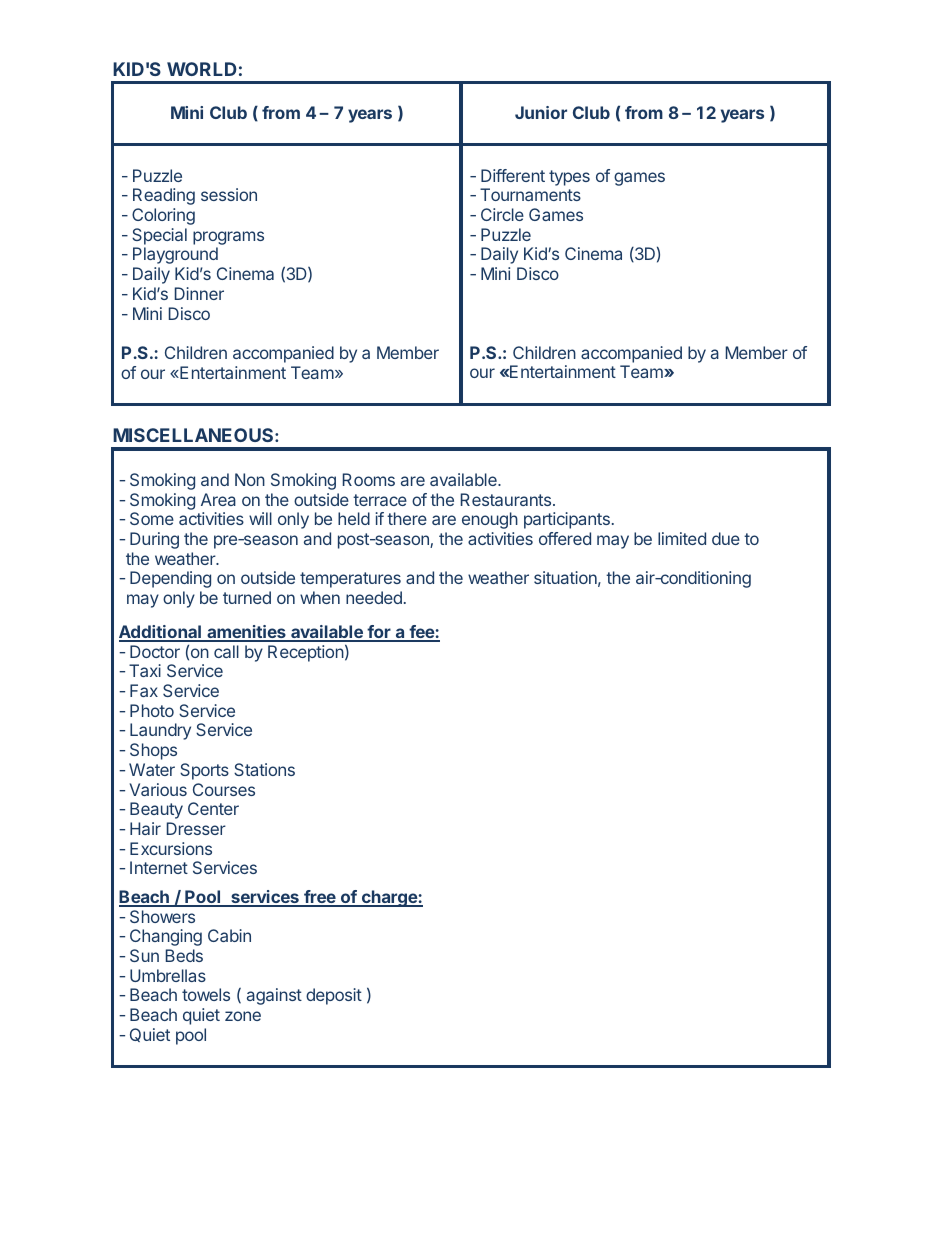 This image has height=1233, width=952. I want to click on Junior, so click(541, 112).
